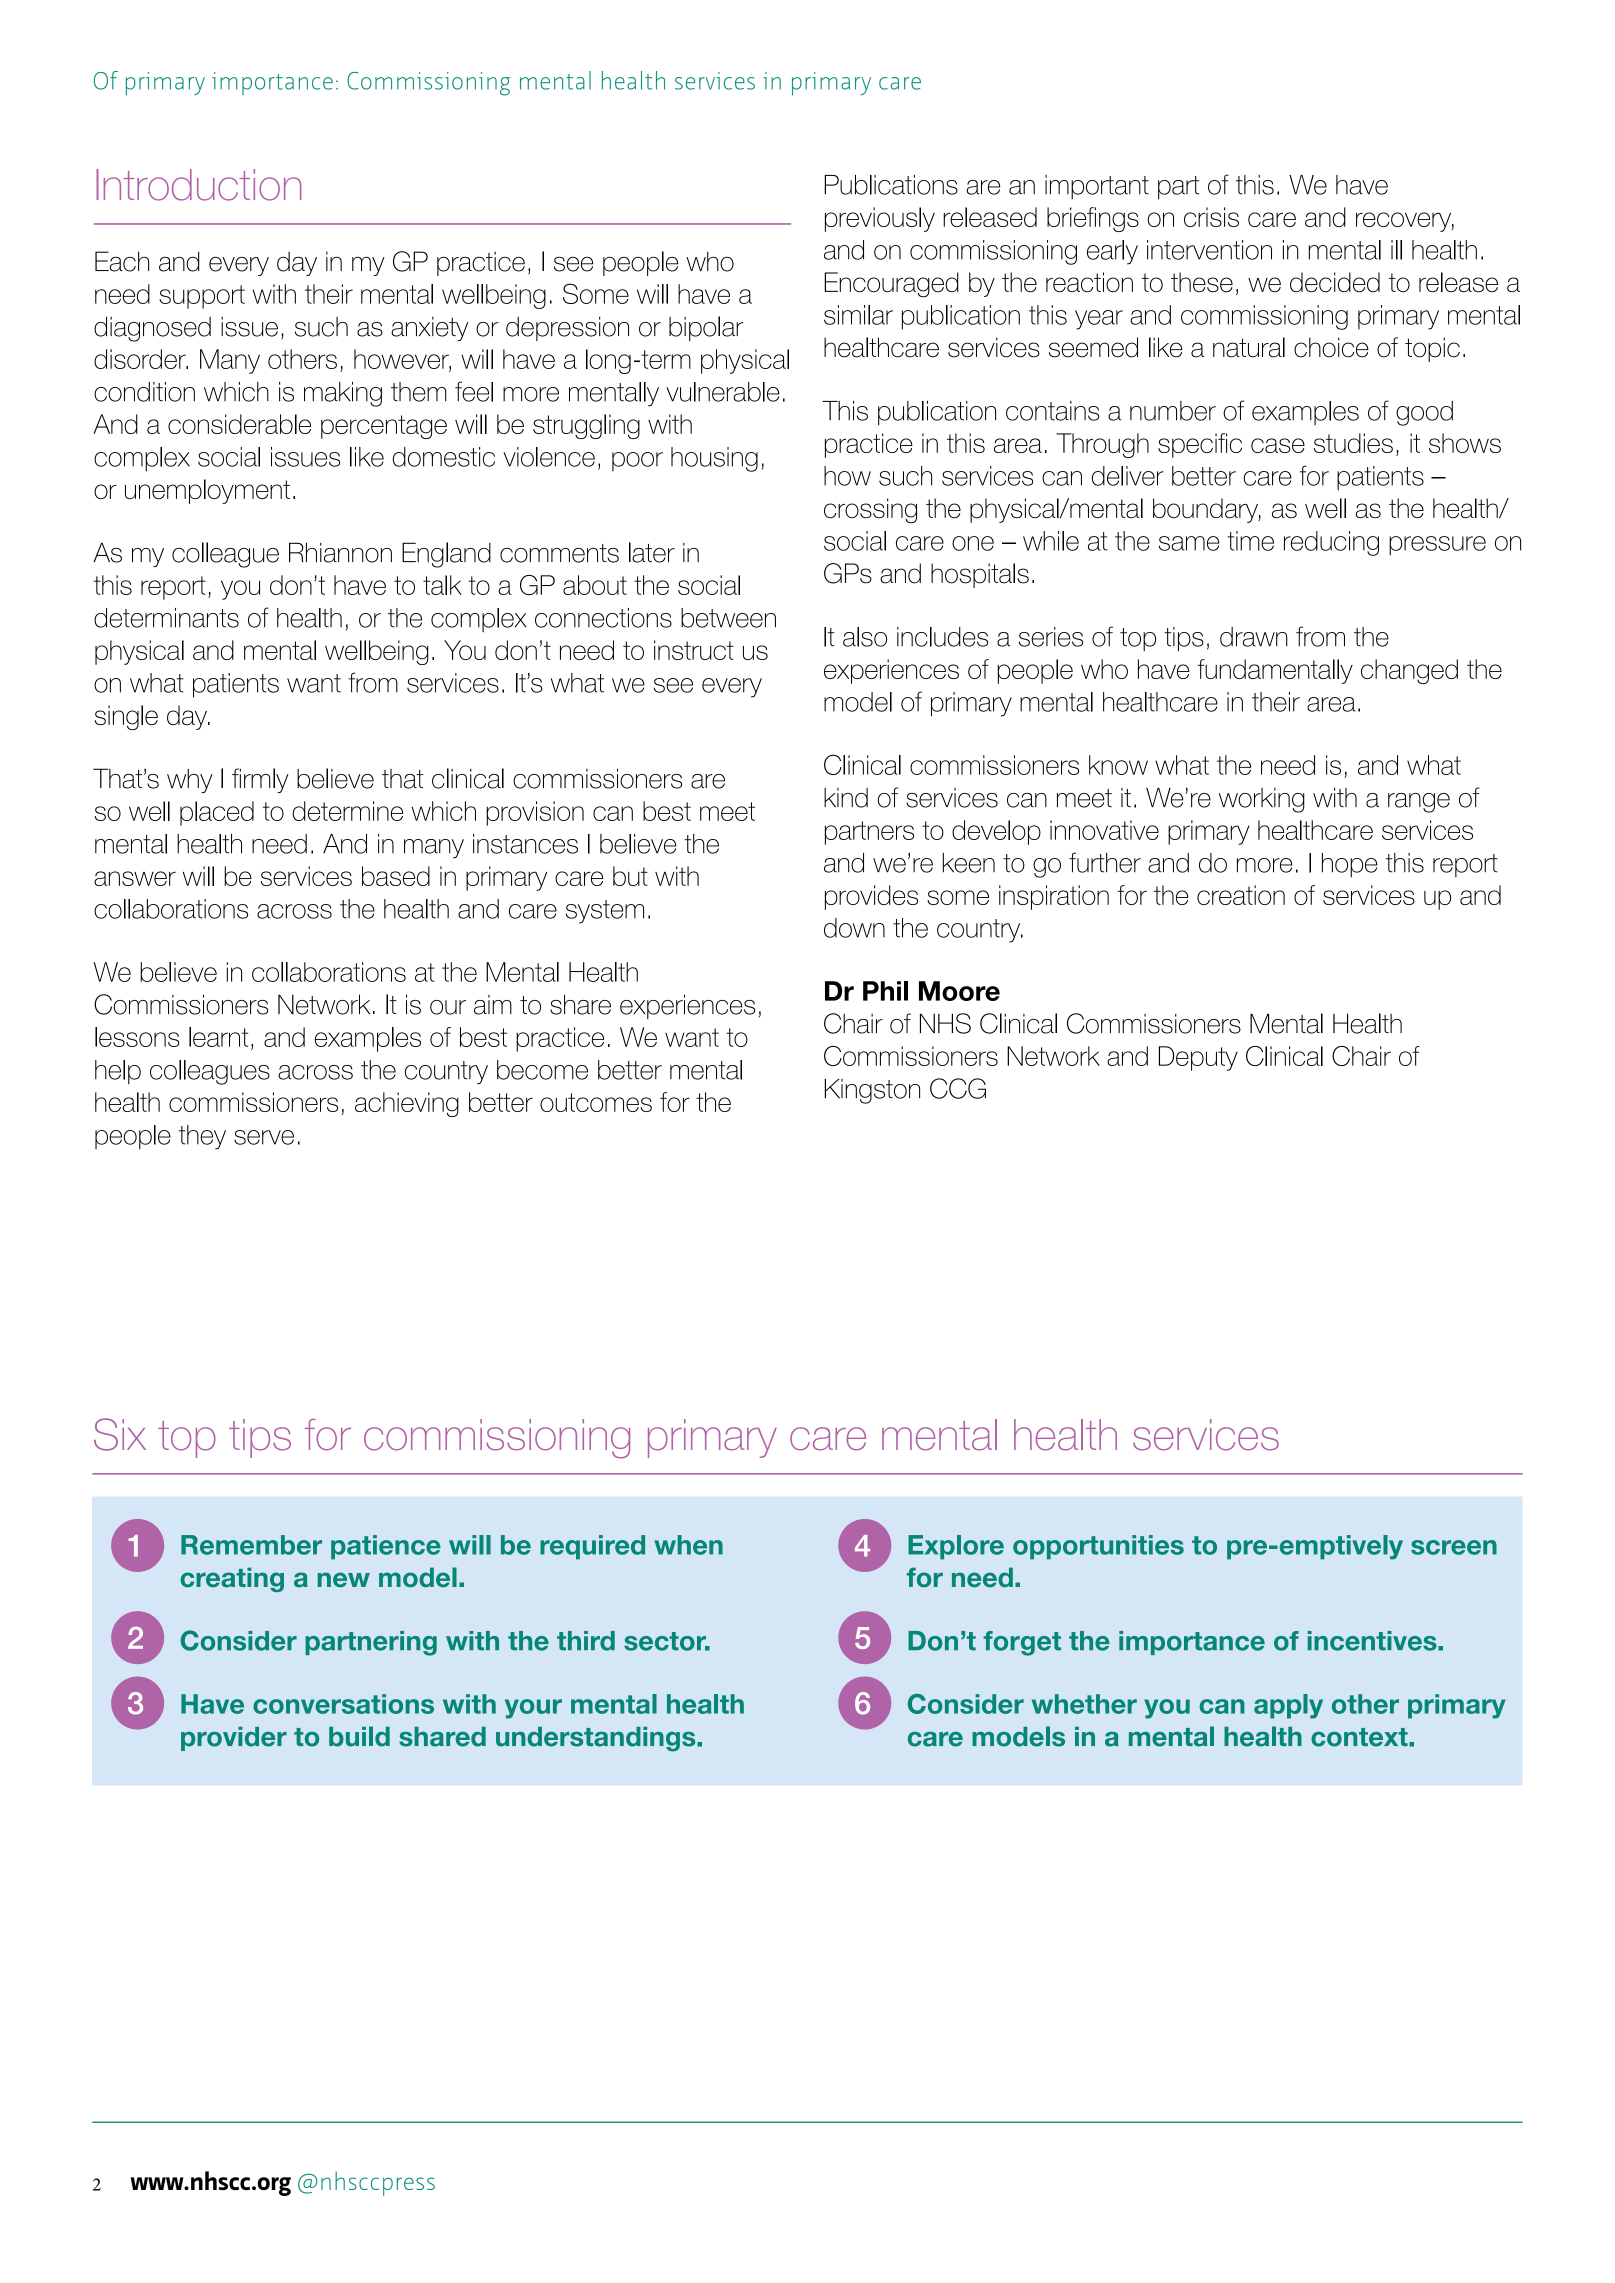 The height and width of the screenshot is (2283, 1615). Describe the element at coordinates (218, 1037) in the screenshot. I see `learnt` at that location.
